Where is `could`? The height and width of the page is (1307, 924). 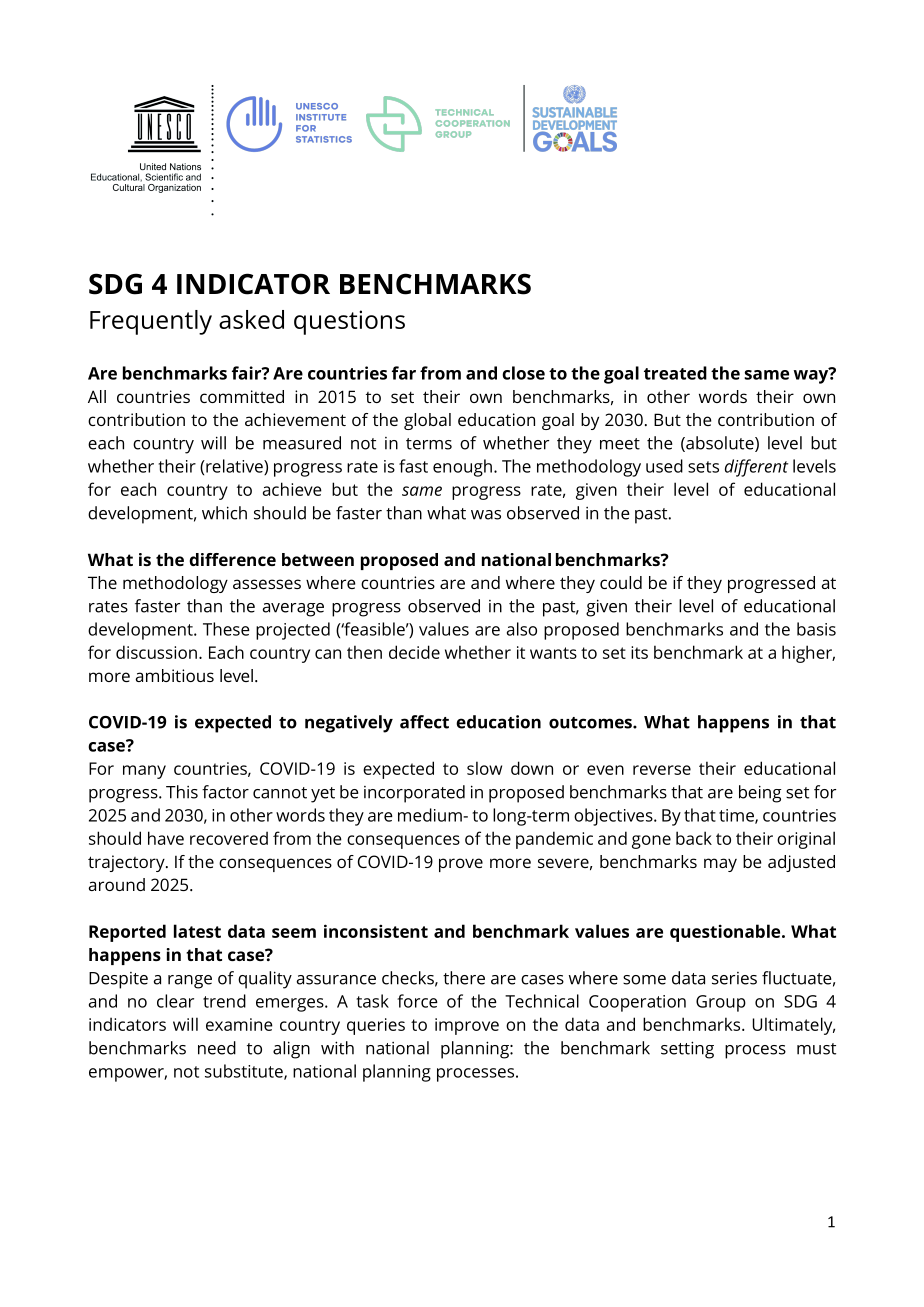
could is located at coordinates (621, 582).
